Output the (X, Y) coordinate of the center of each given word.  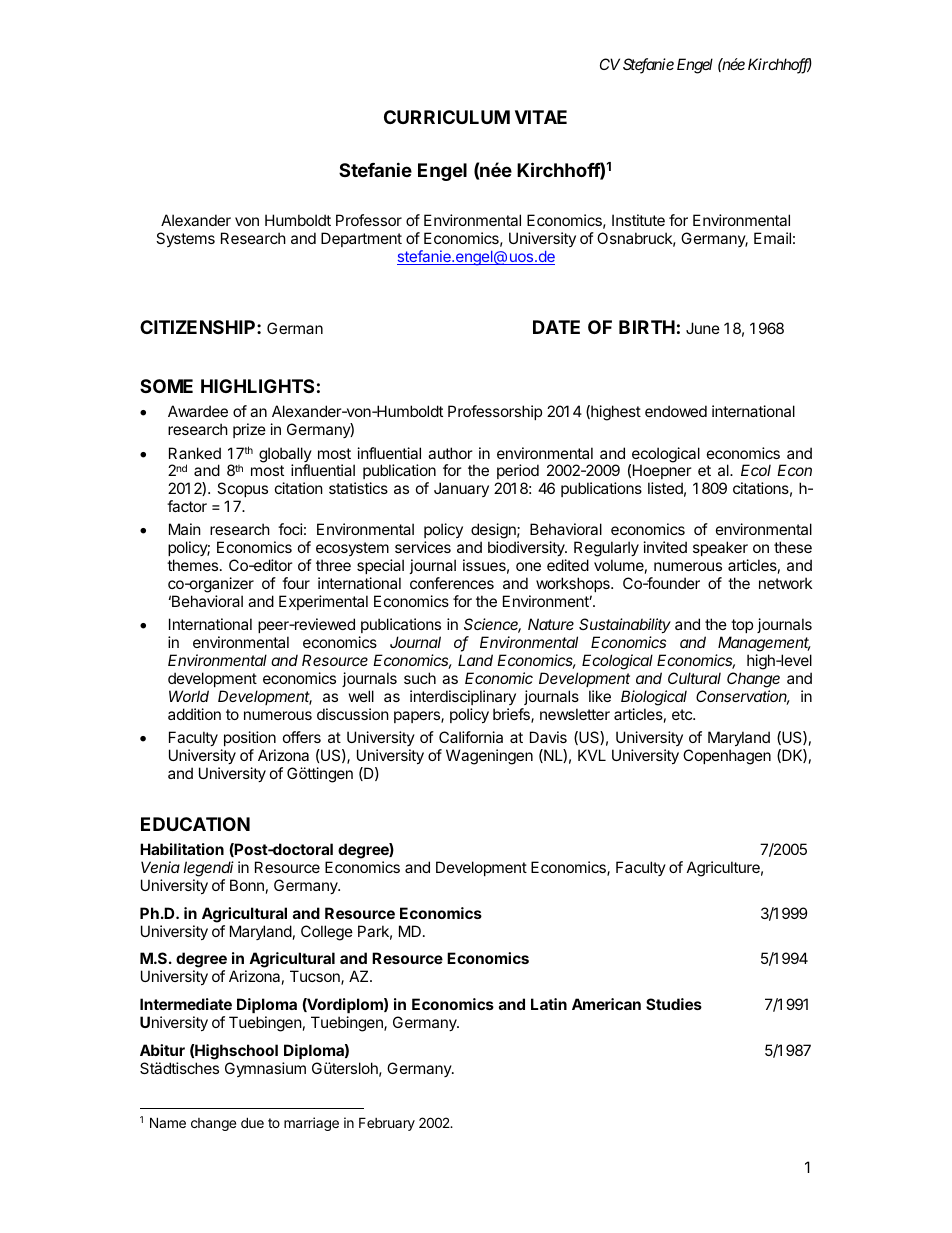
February (387, 1124)
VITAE (541, 117)
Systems (185, 239)
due (252, 1122)
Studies (674, 1004)
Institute (638, 220)
